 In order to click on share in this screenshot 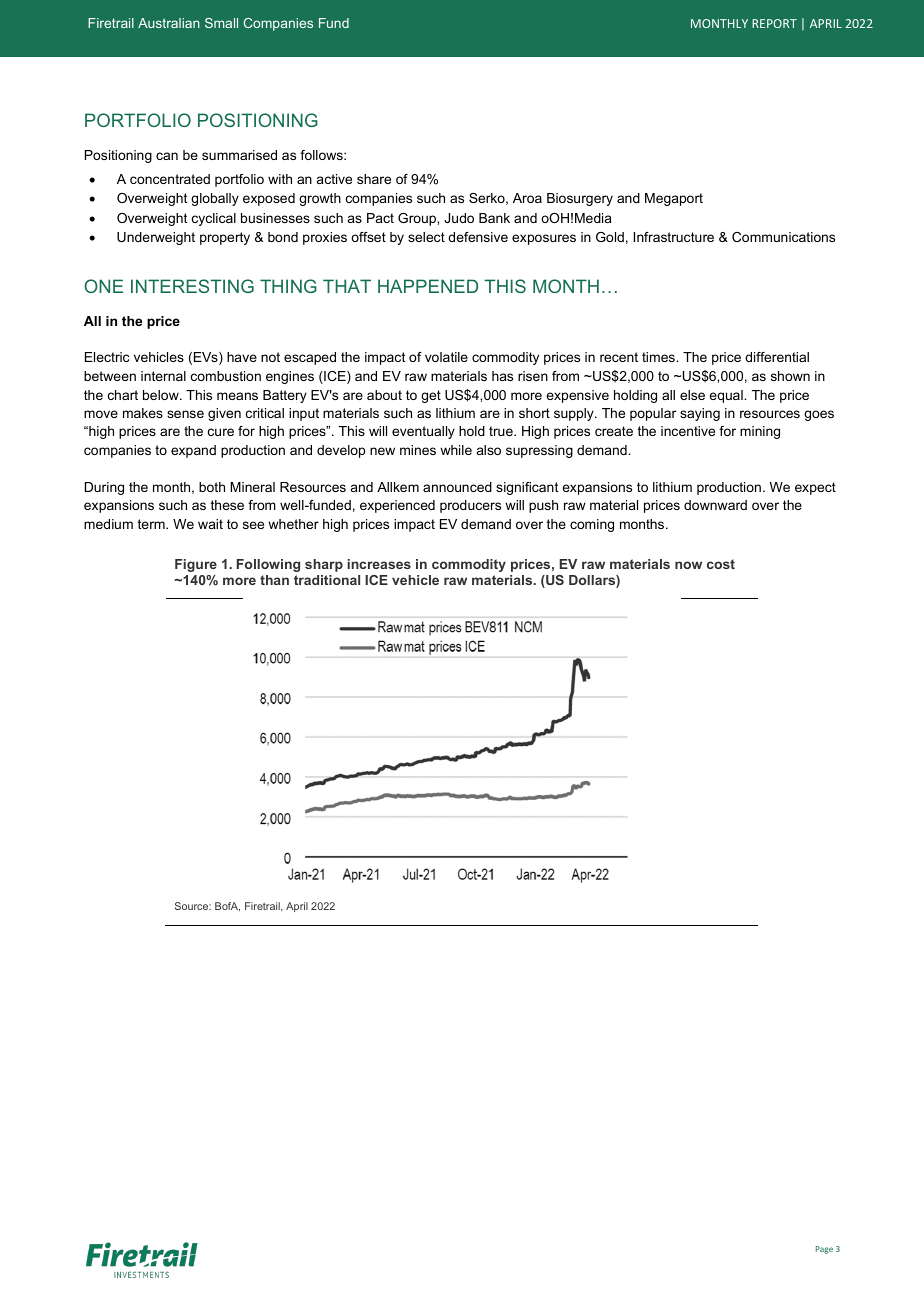, I will do `click(374, 179)`.
